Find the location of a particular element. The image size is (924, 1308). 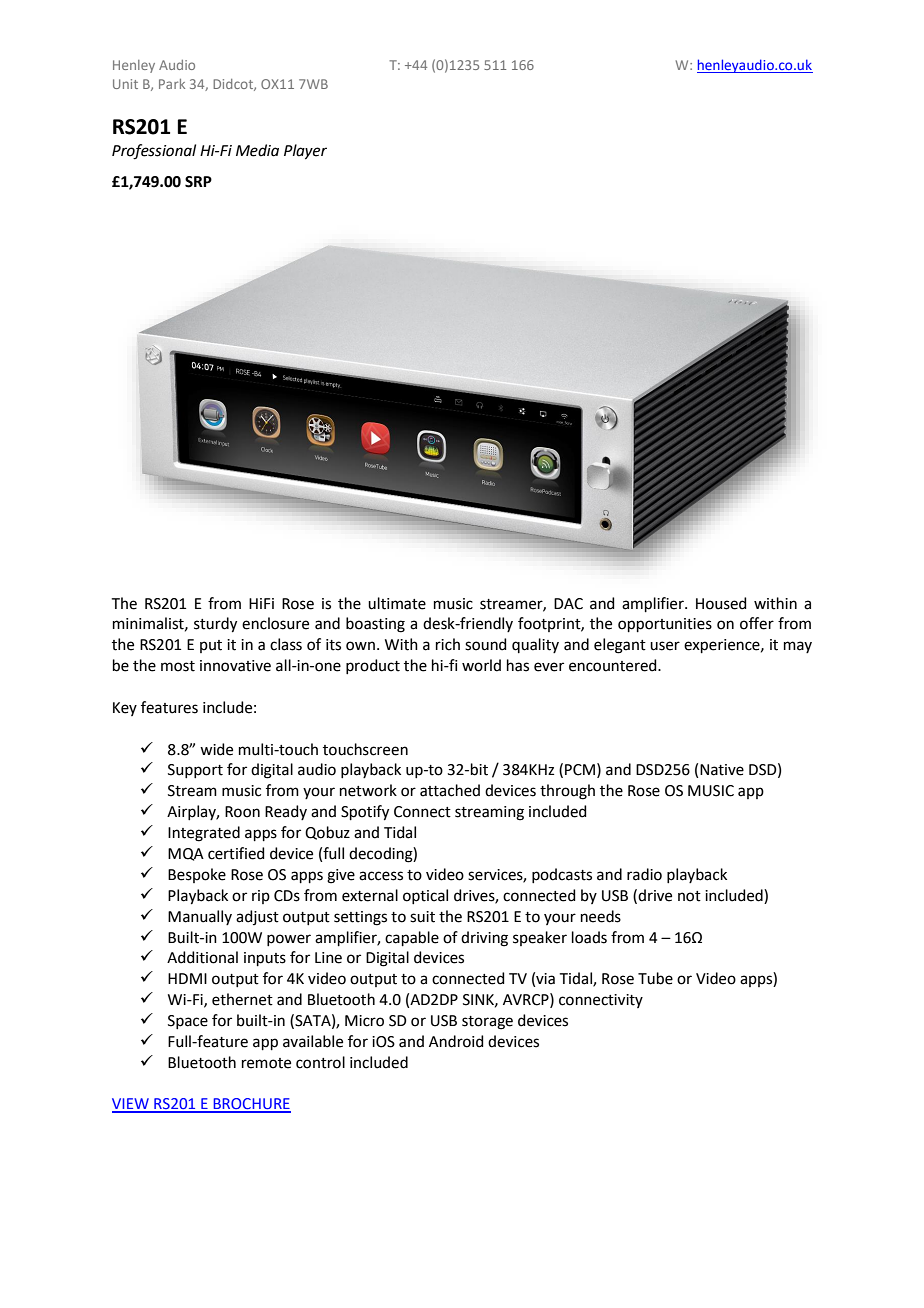

ultimate is located at coordinates (397, 603).
